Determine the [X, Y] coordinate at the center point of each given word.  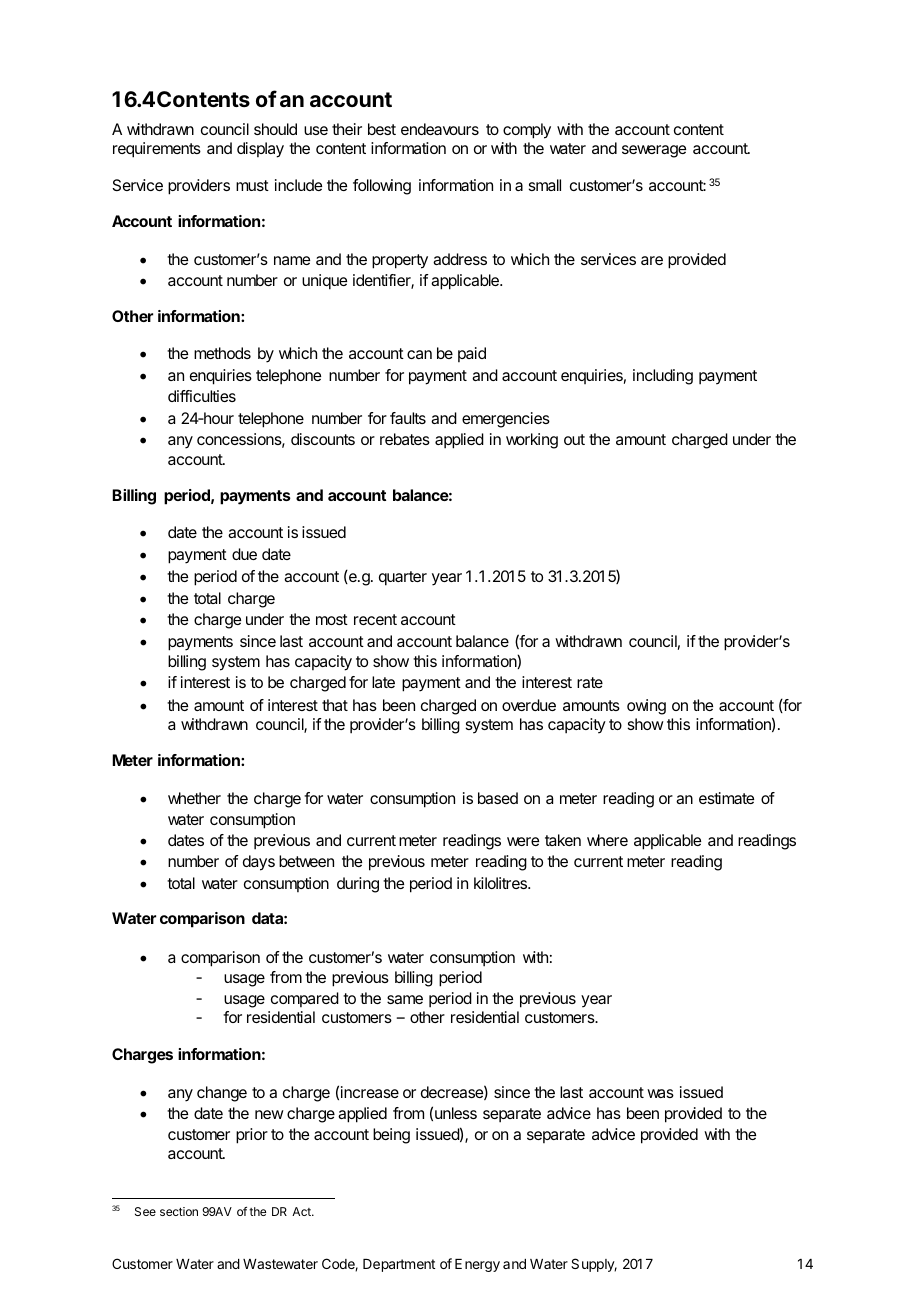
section [179, 1211]
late [383, 682]
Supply [594, 1265]
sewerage [654, 151]
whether [194, 798]
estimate [726, 798]
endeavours [440, 129]
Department [399, 1265]
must [252, 185]
